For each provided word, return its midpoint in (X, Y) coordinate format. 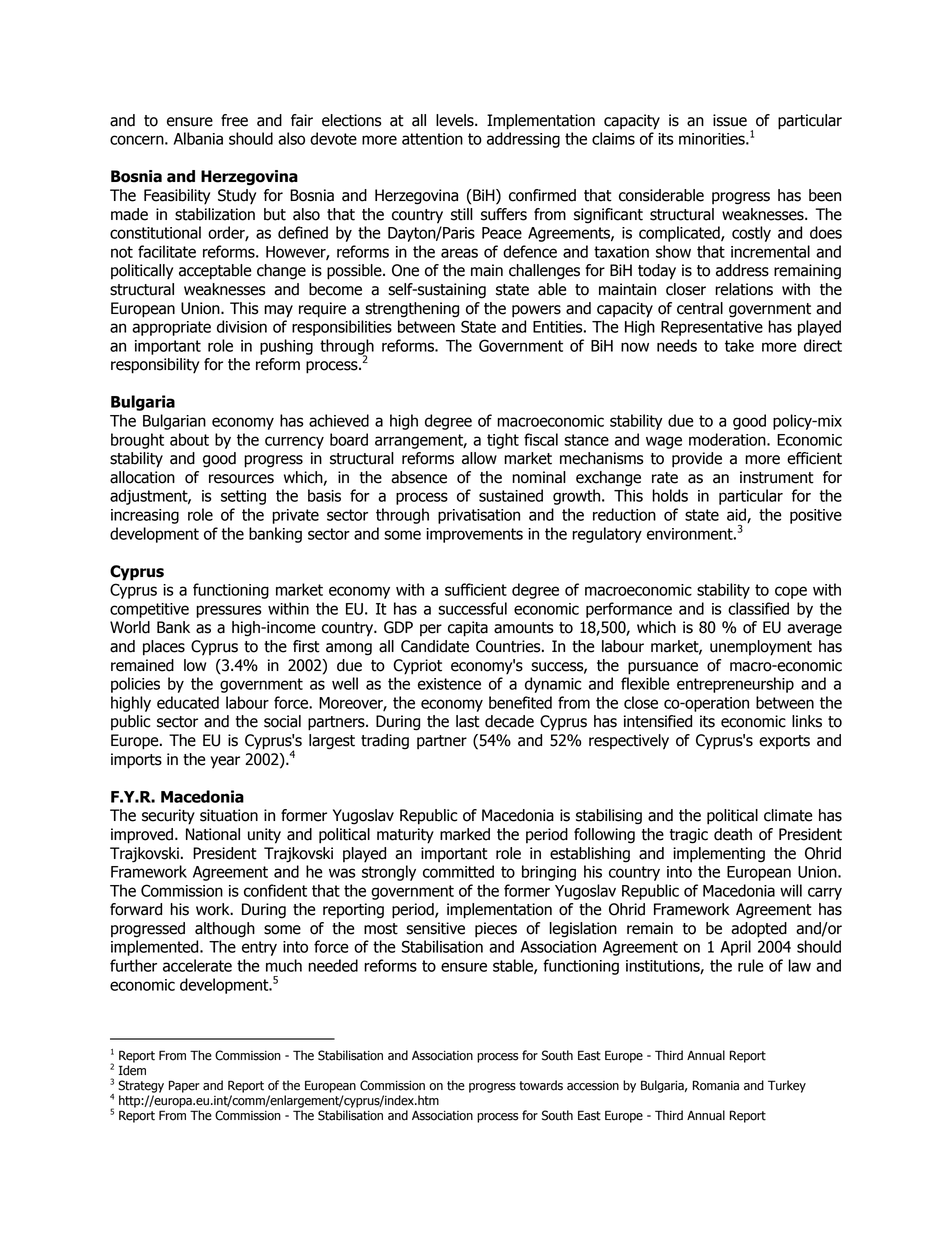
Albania (198, 138)
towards (541, 1085)
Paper (184, 1086)
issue (730, 120)
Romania (716, 1085)
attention (432, 139)
